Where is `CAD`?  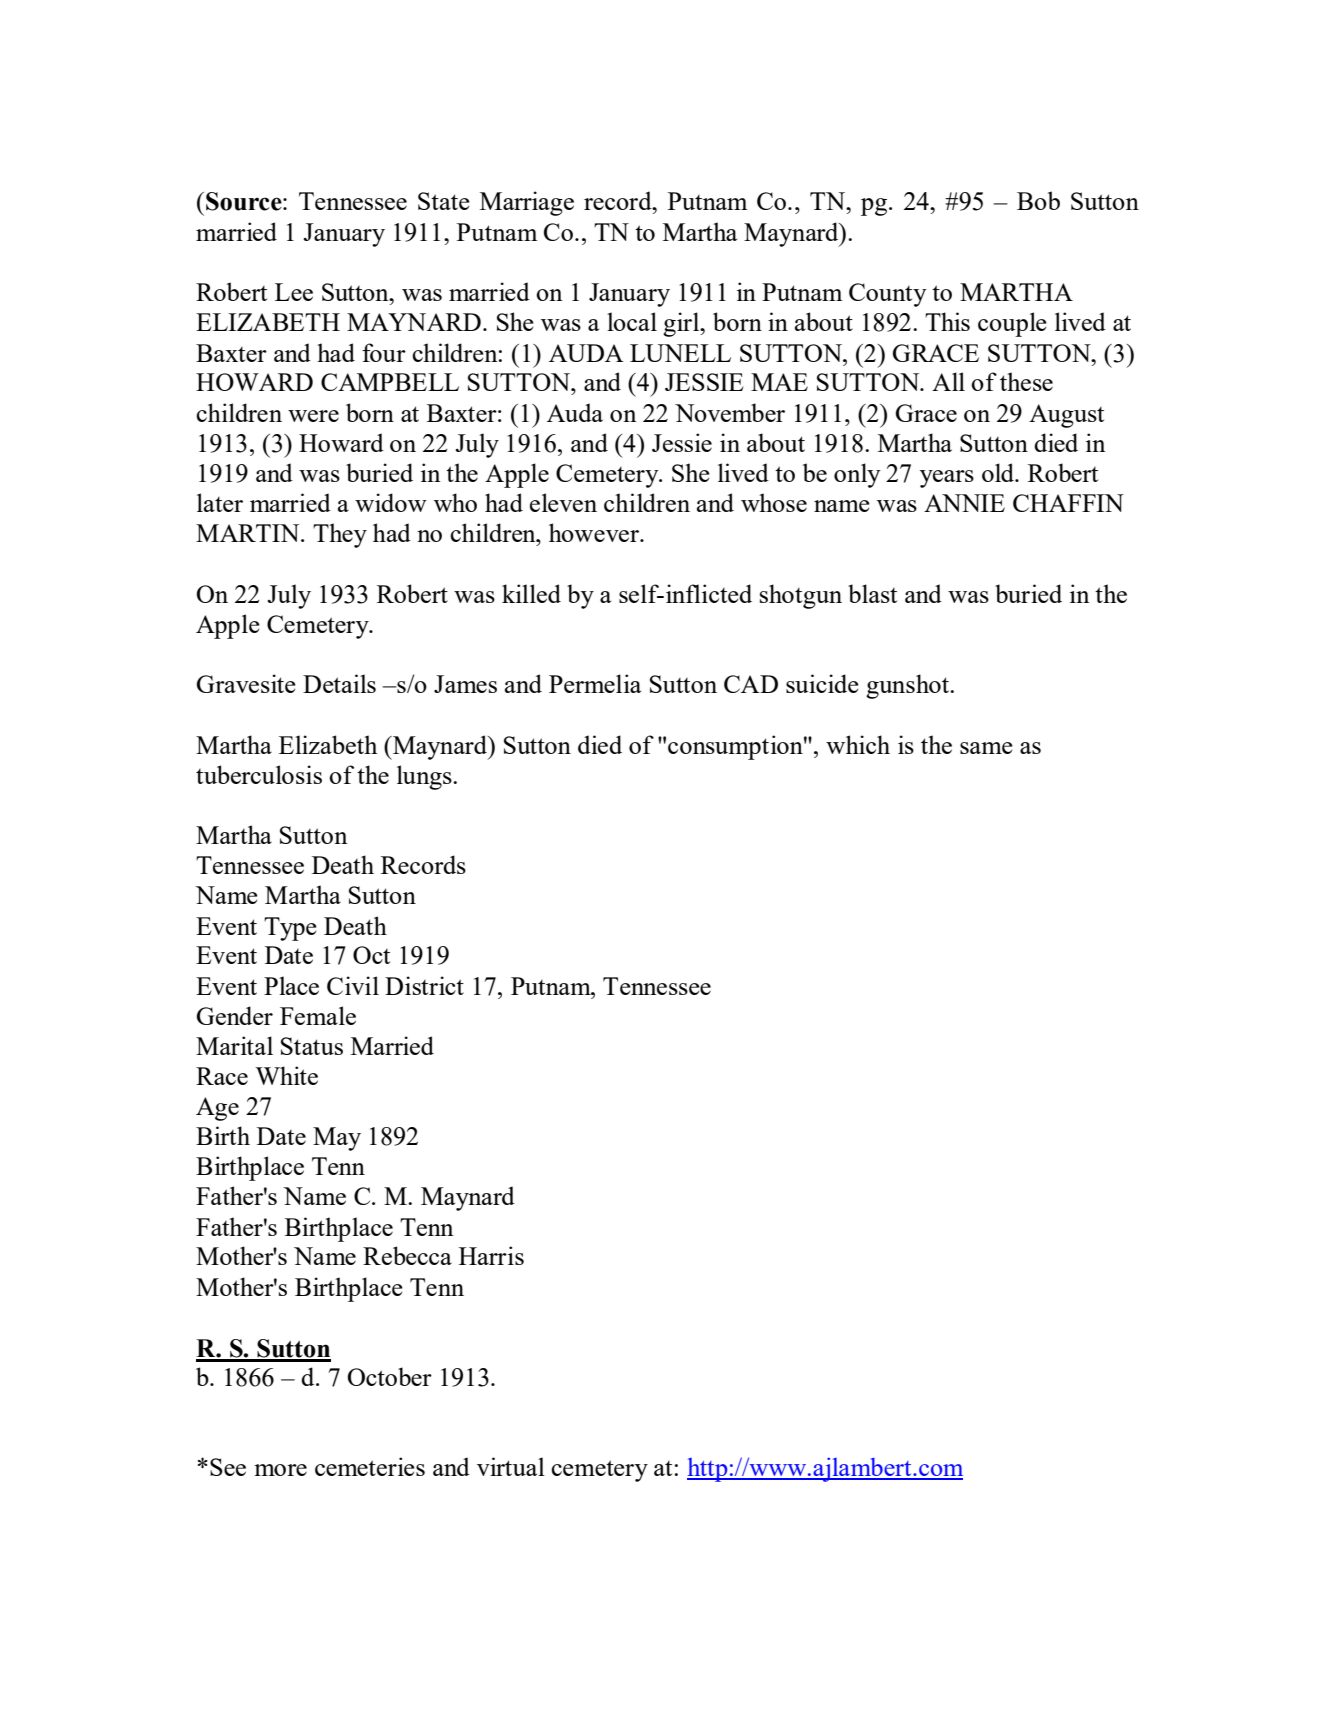 CAD is located at coordinates (751, 684).
